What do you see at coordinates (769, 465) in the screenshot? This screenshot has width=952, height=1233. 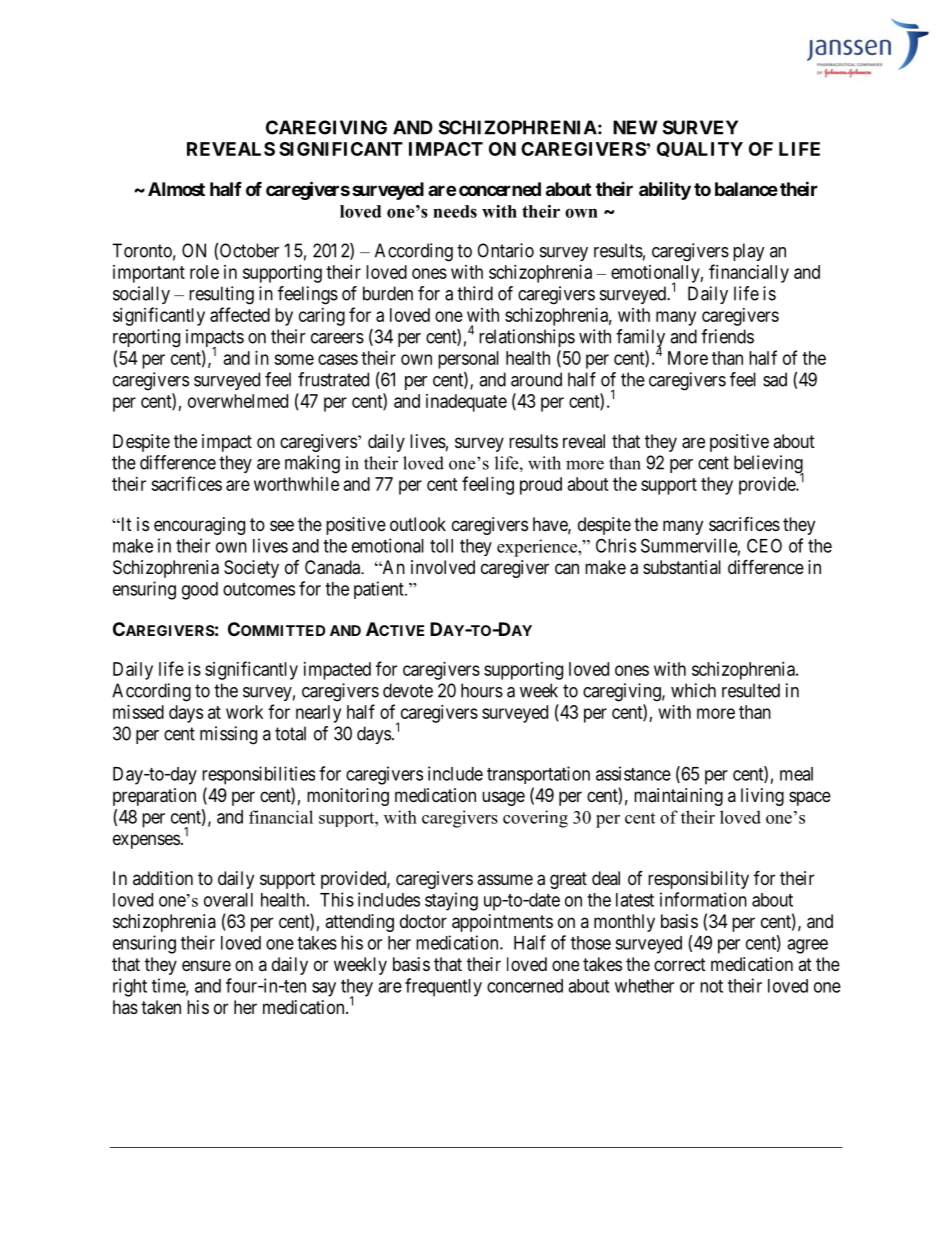 I see `believing` at bounding box center [769, 465].
